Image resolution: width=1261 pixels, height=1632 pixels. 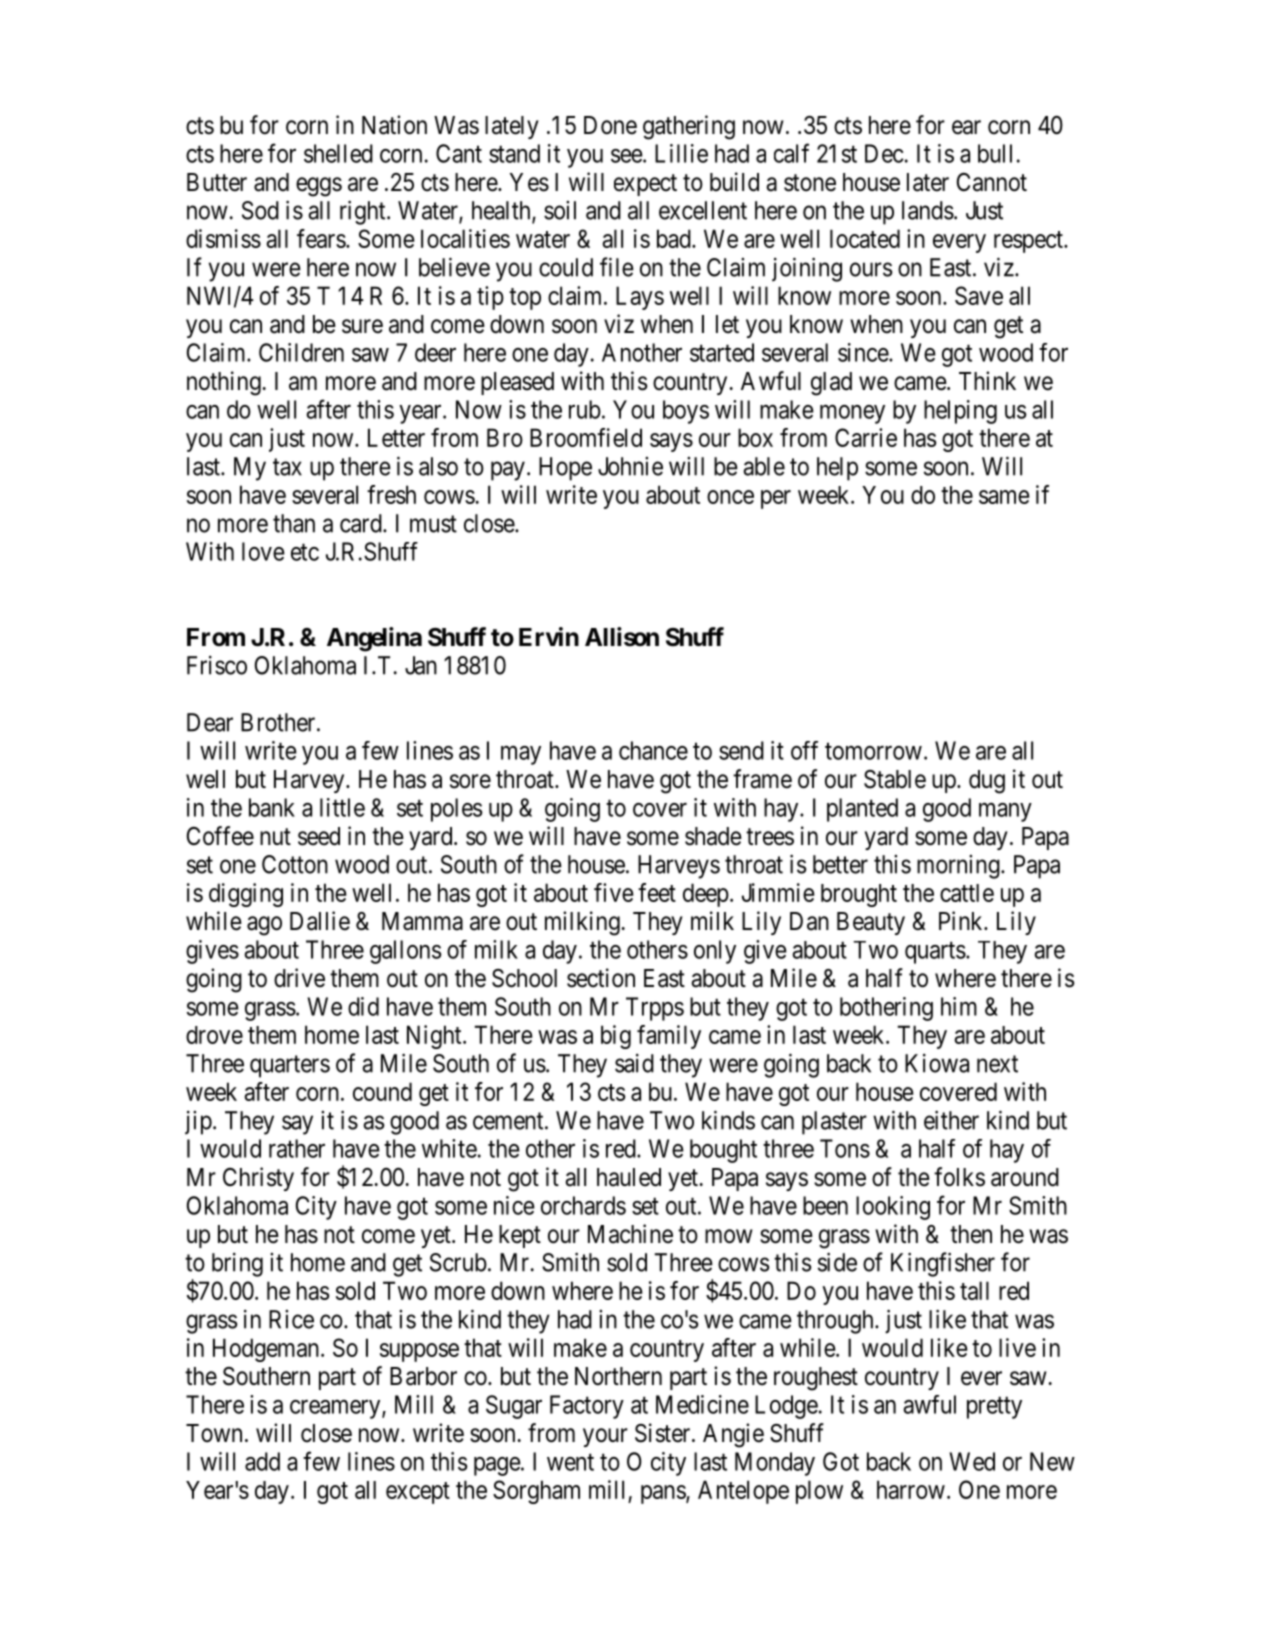 I want to click on folks, so click(x=959, y=1177).
